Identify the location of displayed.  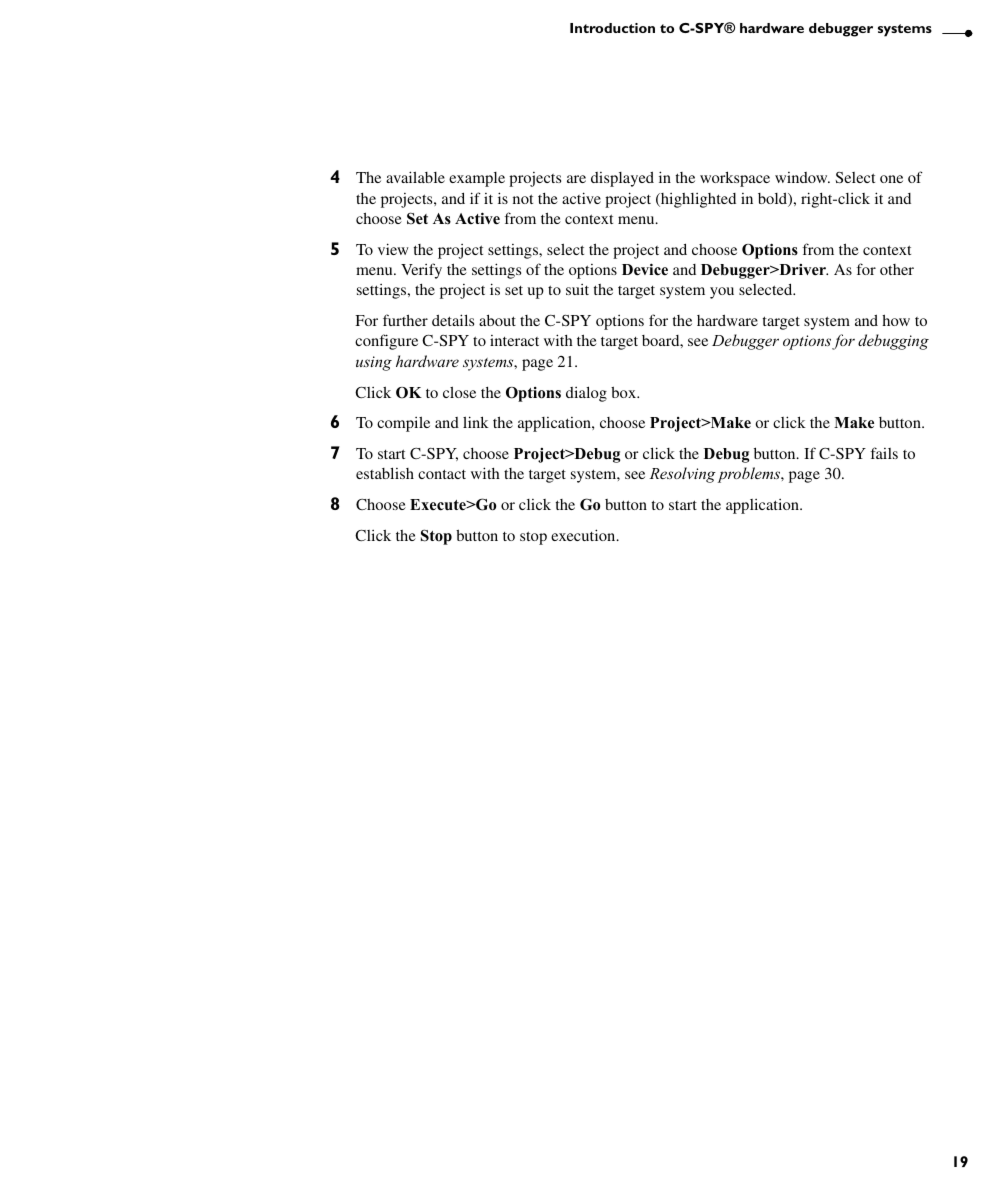
(622, 179).
